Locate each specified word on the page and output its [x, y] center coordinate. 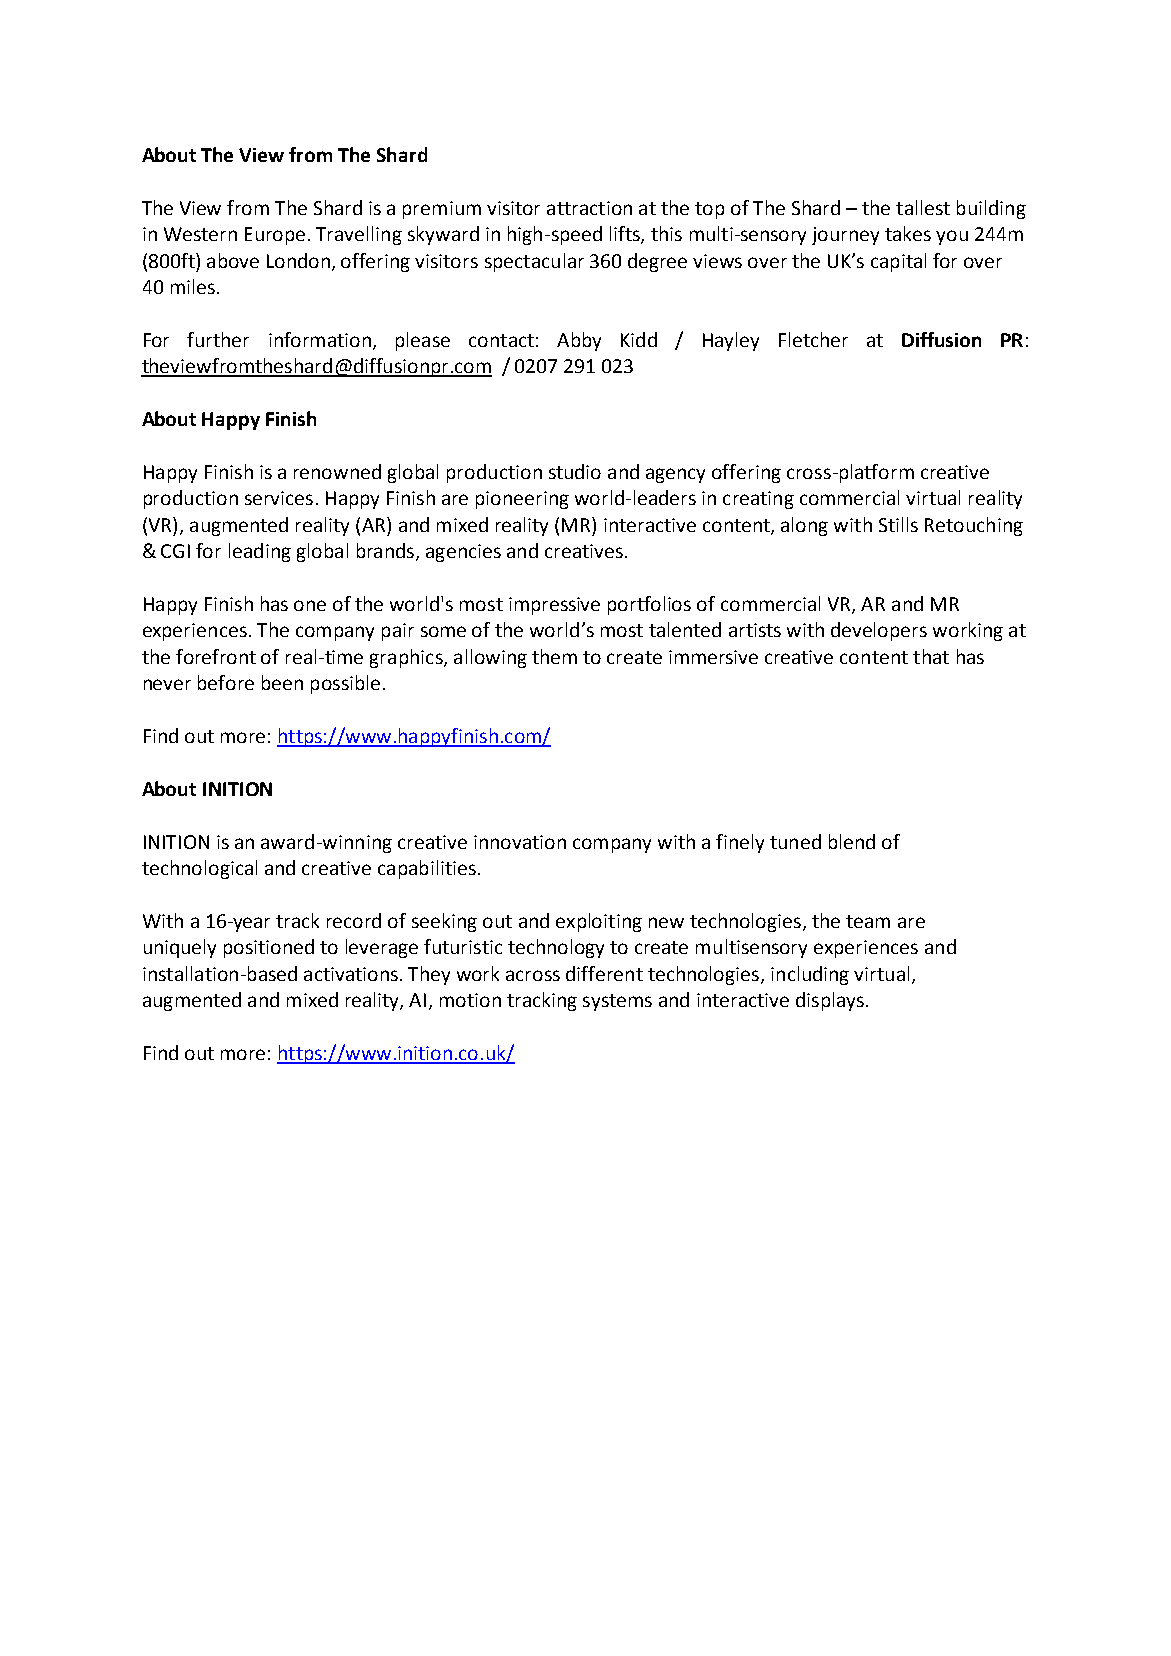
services [279, 498]
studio [575, 471]
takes [908, 233]
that [931, 656]
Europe [275, 236]
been [282, 682]
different [604, 973]
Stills [898, 524]
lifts [626, 235]
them [554, 656]
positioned [269, 948]
